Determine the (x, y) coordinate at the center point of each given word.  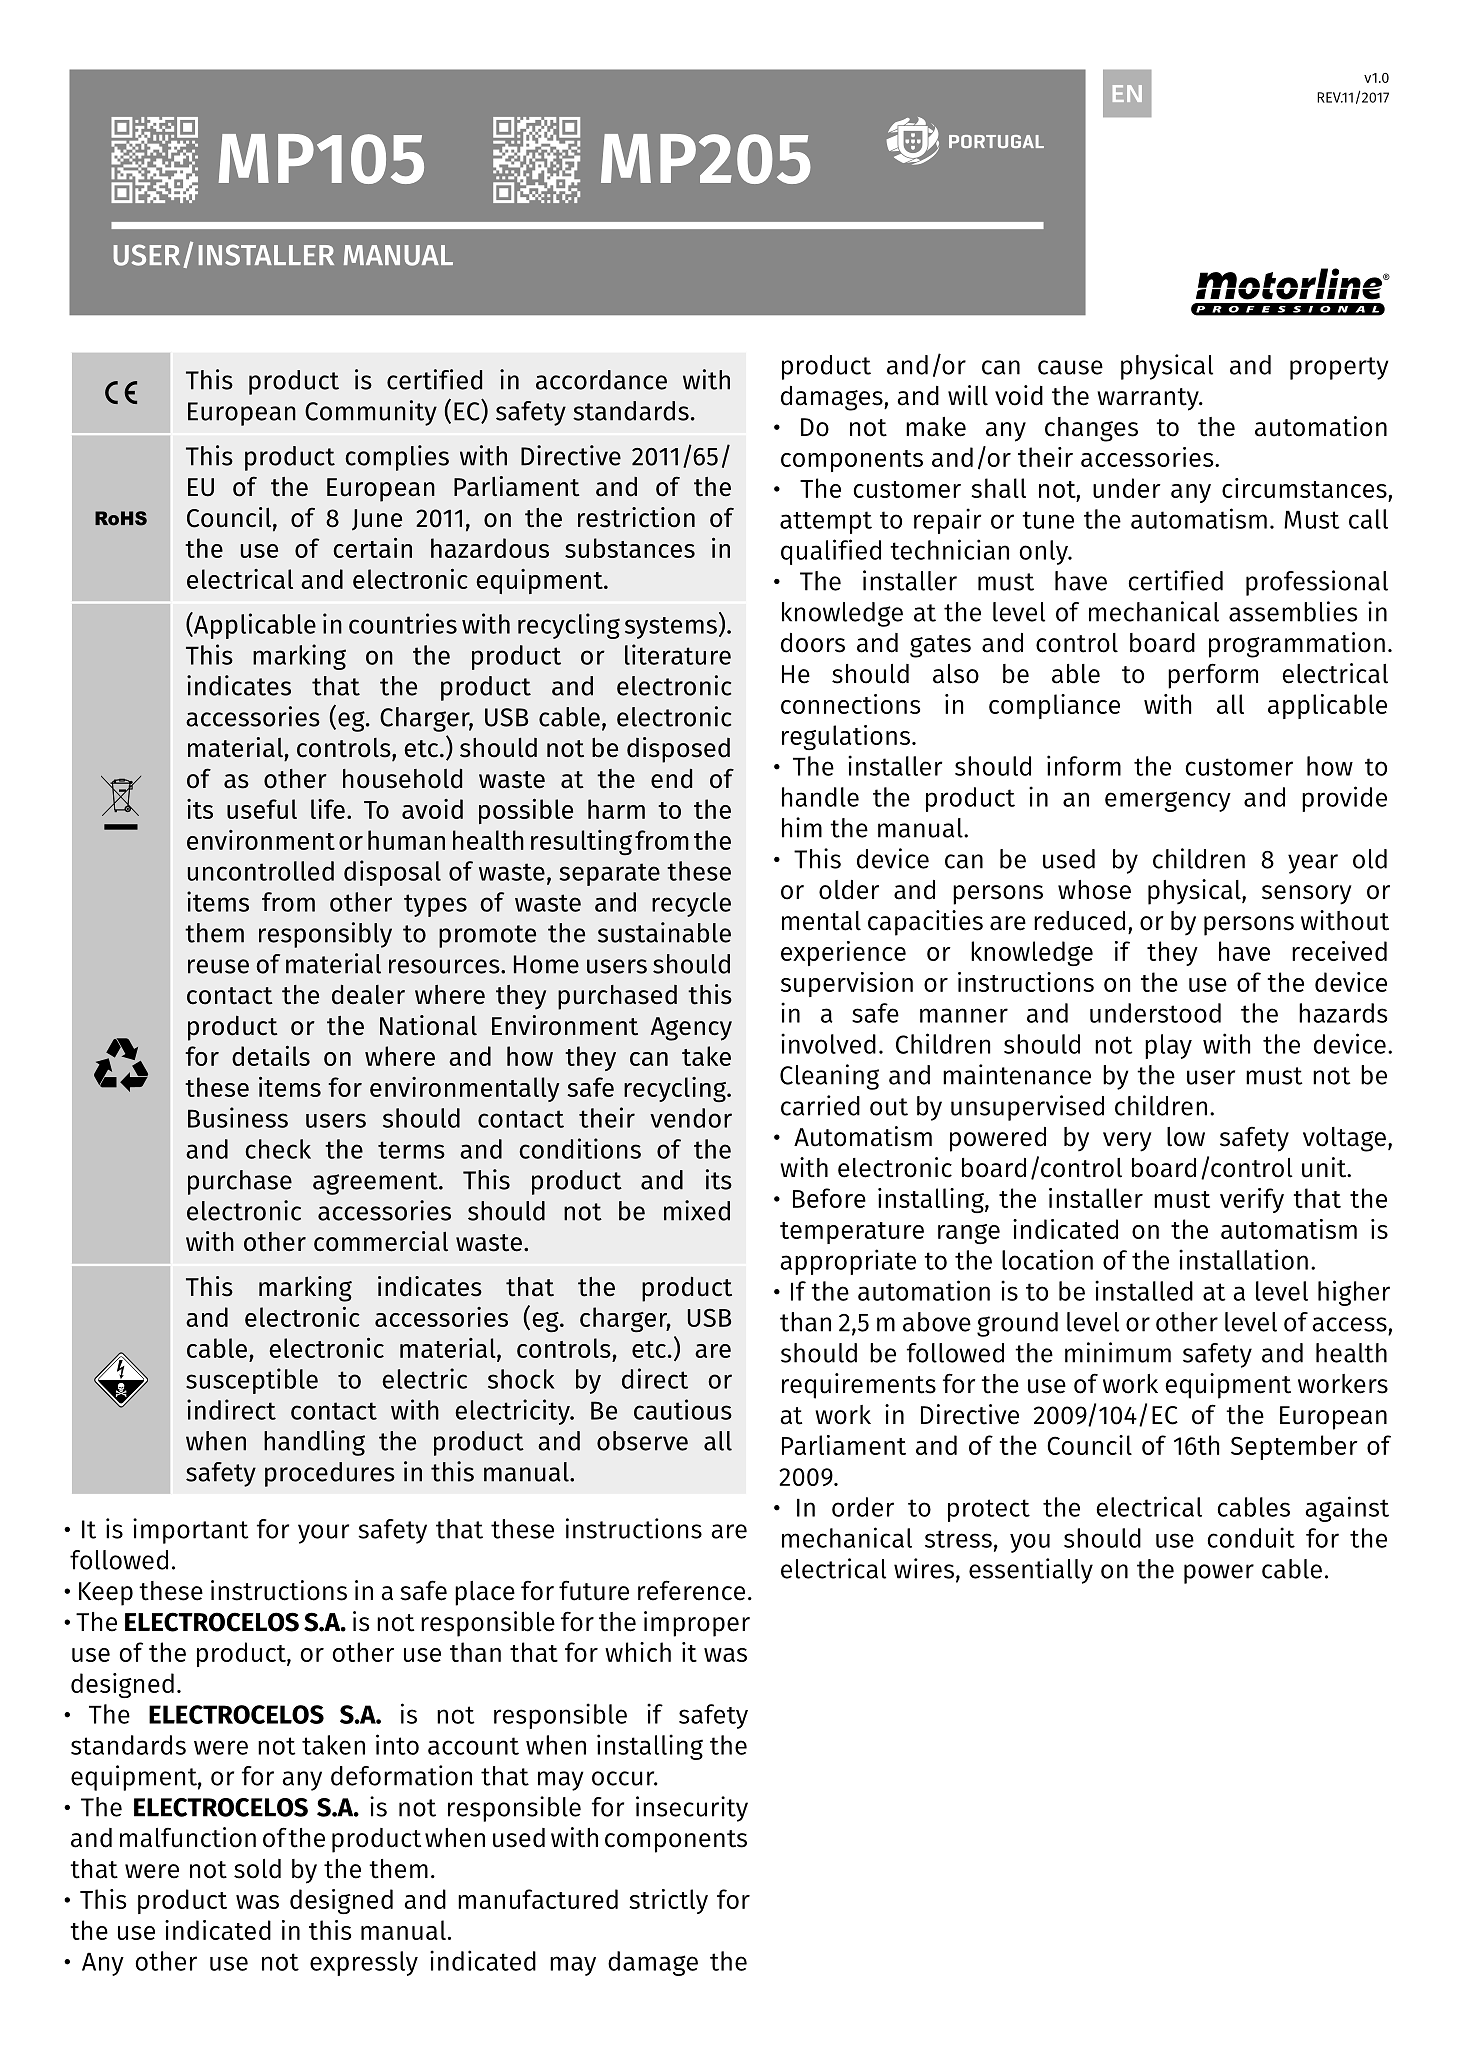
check (278, 1149)
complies (397, 458)
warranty (1149, 399)
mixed (697, 1210)
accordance (601, 380)
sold (257, 1869)
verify (1252, 1200)
